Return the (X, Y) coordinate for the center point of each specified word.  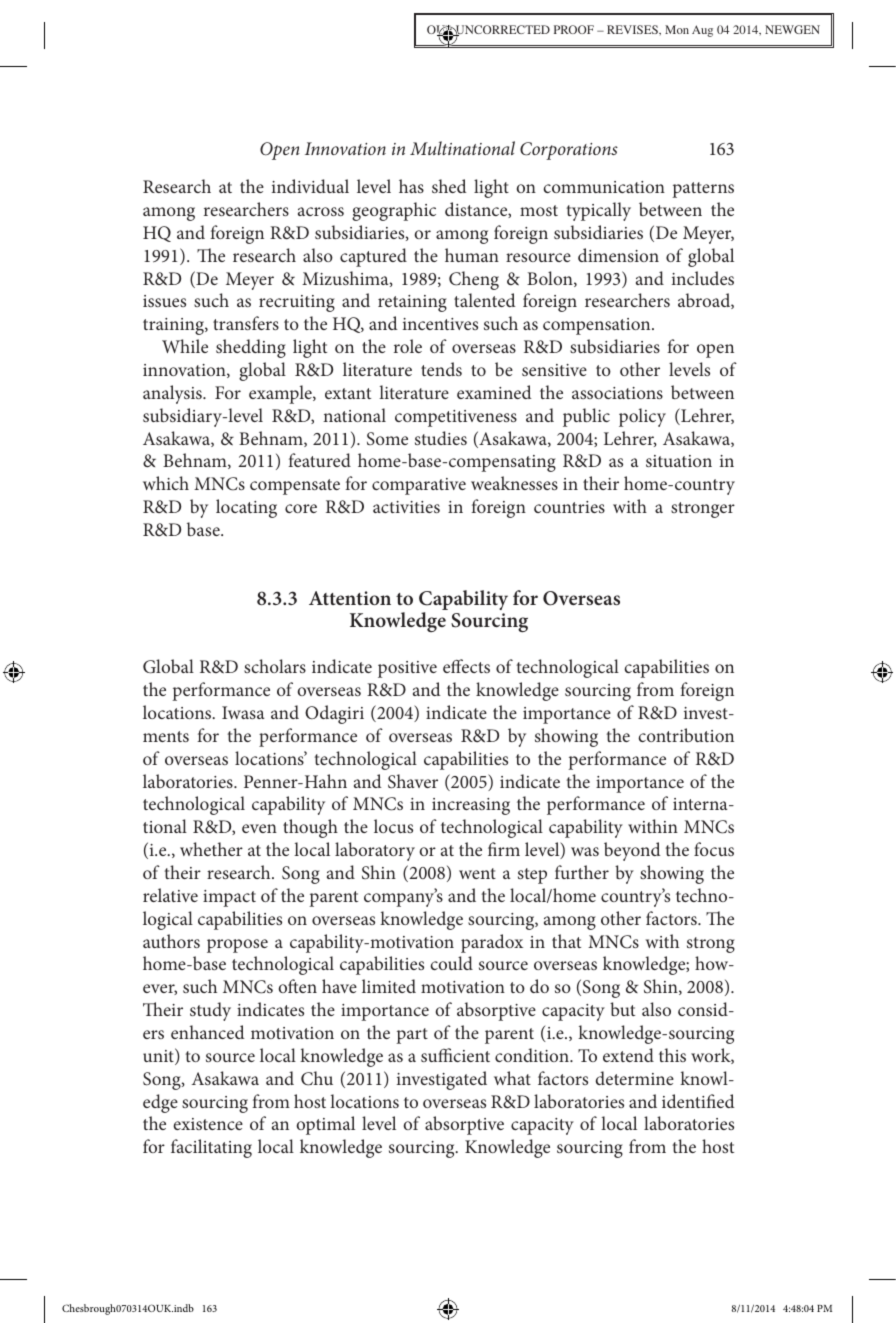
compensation (598, 326)
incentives (440, 324)
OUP (440, 31)
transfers (246, 323)
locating (246, 508)
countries (569, 507)
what (512, 1078)
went (477, 873)
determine (635, 1078)
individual (310, 186)
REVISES (633, 29)
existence (208, 1124)
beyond (632, 851)
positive (407, 669)
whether (211, 849)
